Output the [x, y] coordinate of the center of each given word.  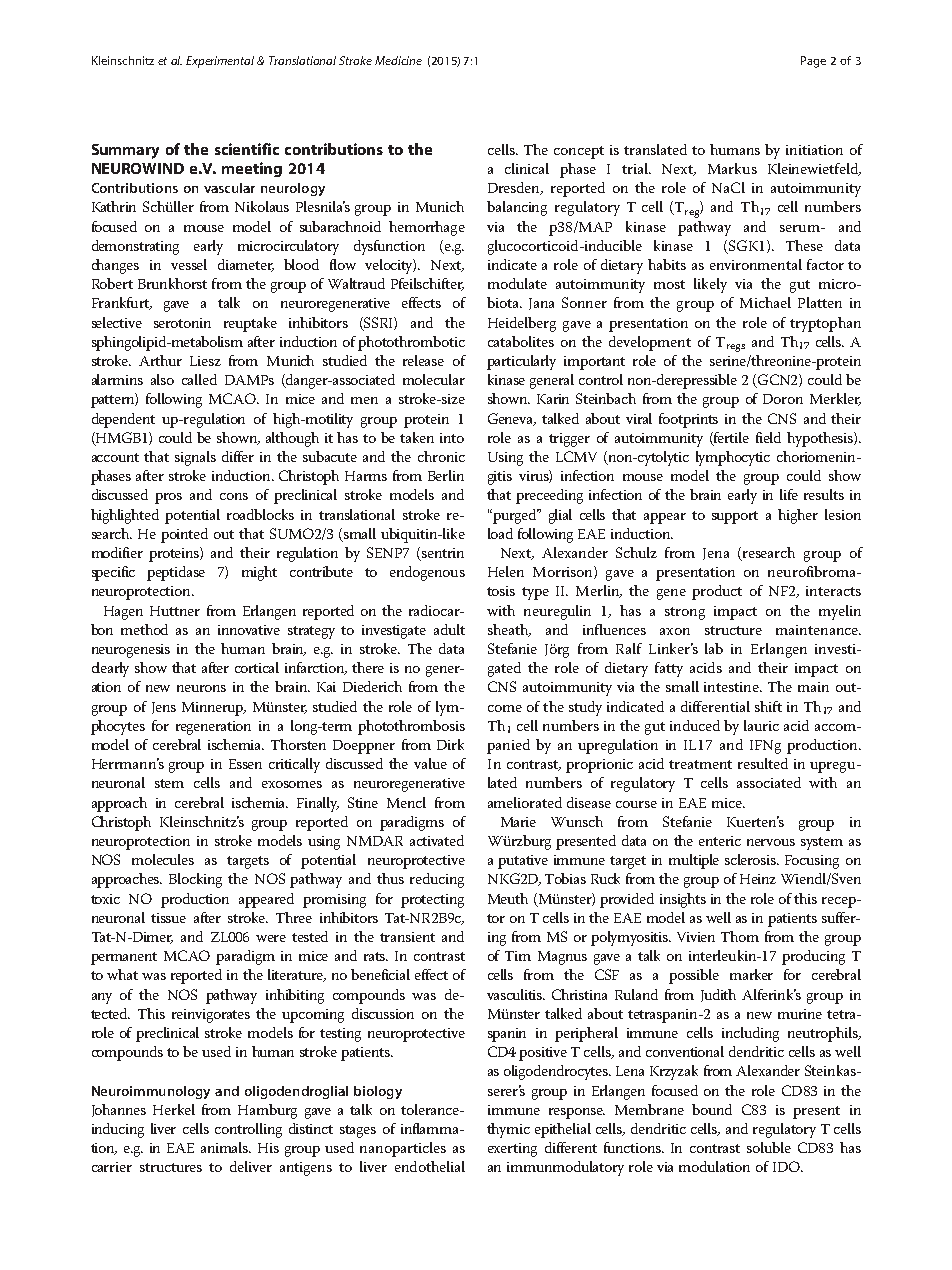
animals [226, 1147]
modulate [517, 283]
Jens [164, 708]
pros [168, 498]
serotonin [182, 323]
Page [813, 62]
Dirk [450, 744]
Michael [765, 302]
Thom [740, 936]
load [500, 533]
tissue [168, 918]
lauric [761, 725]
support [735, 517]
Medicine [398, 60]
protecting [432, 901]
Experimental [220, 62]
